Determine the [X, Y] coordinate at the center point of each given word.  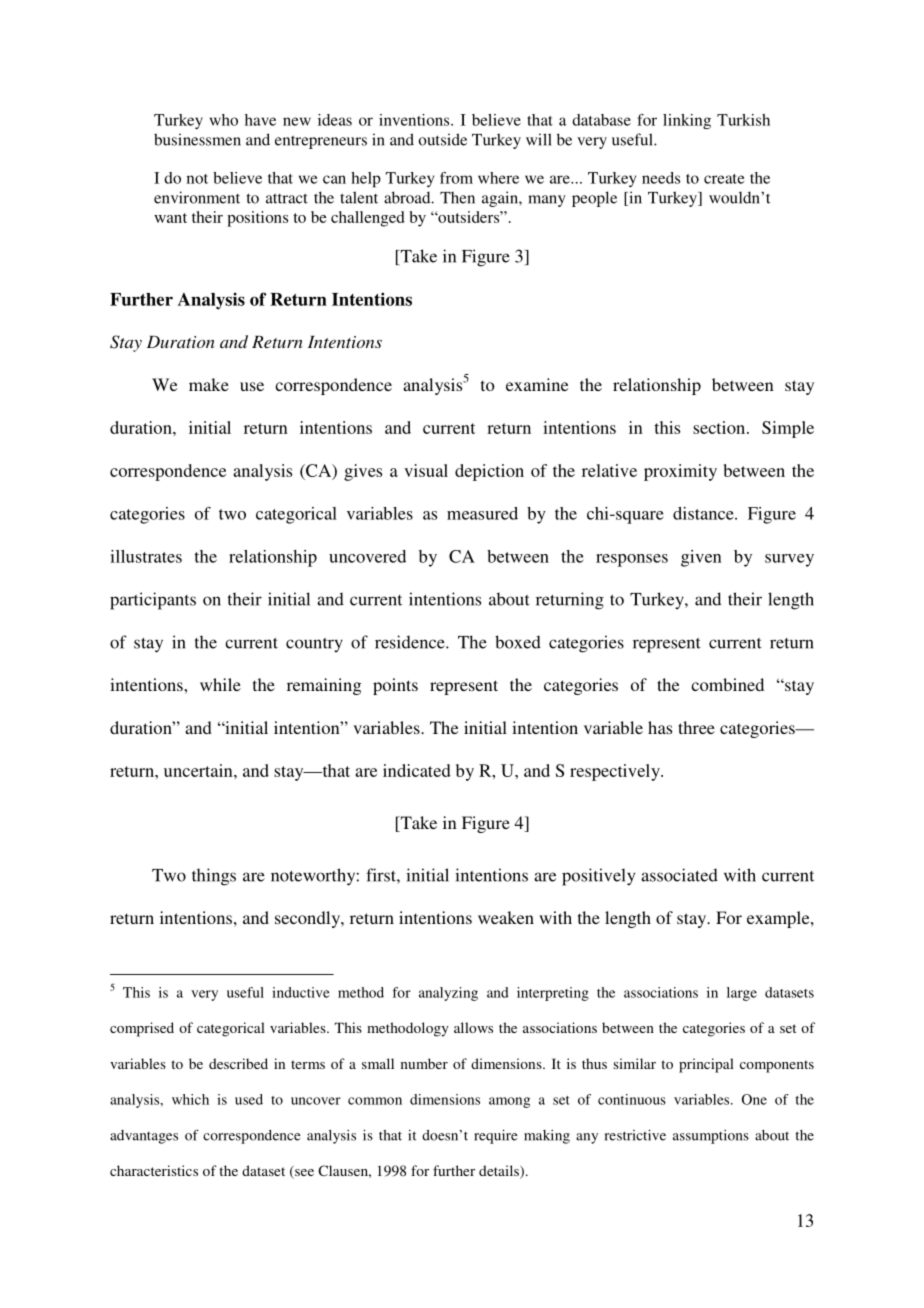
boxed [518, 642]
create [724, 179]
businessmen [197, 139]
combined [727, 684]
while [220, 684]
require [496, 1136]
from [456, 178]
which [190, 1099]
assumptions [711, 1137]
